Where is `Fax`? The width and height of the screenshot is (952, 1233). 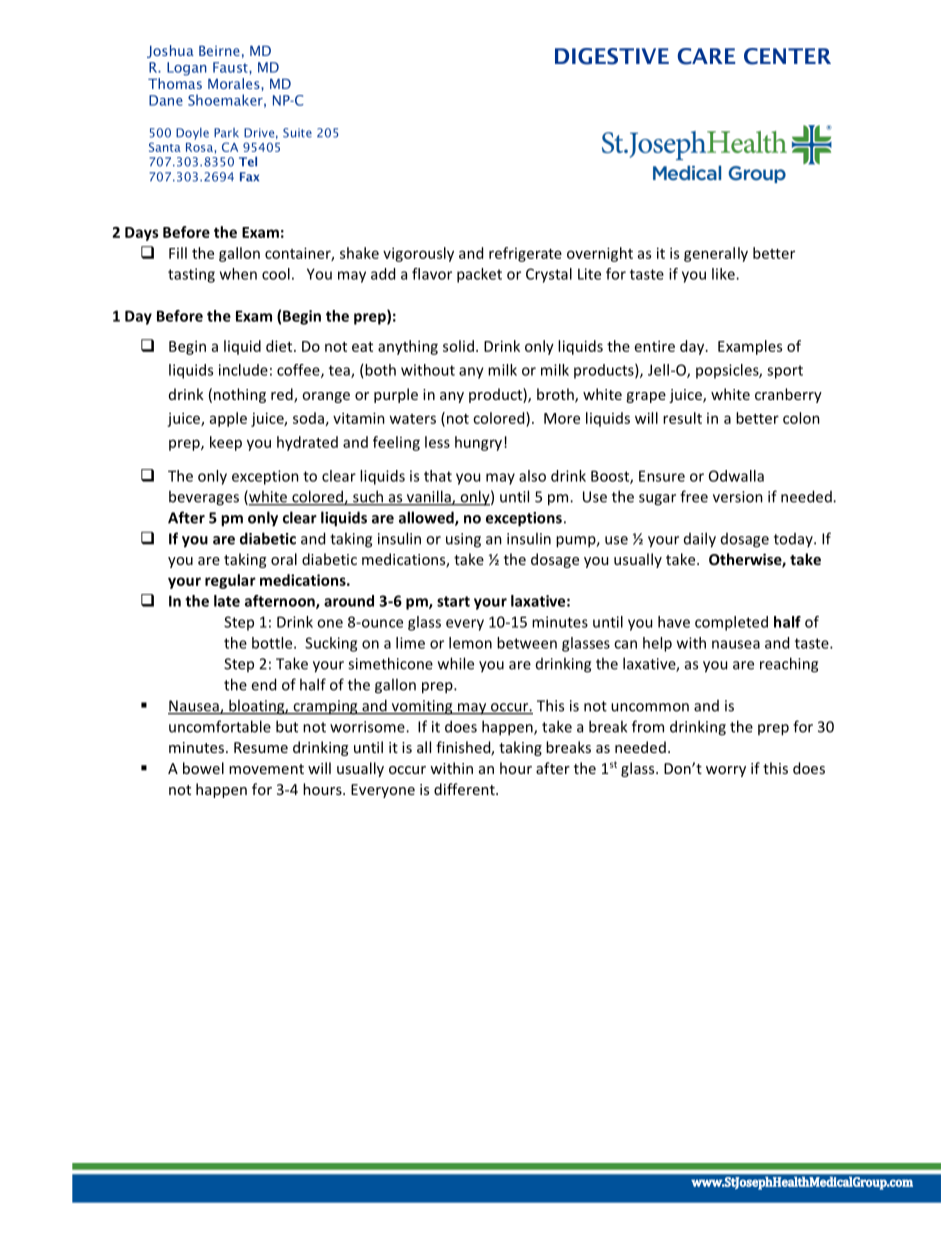 Fax is located at coordinates (249, 177).
